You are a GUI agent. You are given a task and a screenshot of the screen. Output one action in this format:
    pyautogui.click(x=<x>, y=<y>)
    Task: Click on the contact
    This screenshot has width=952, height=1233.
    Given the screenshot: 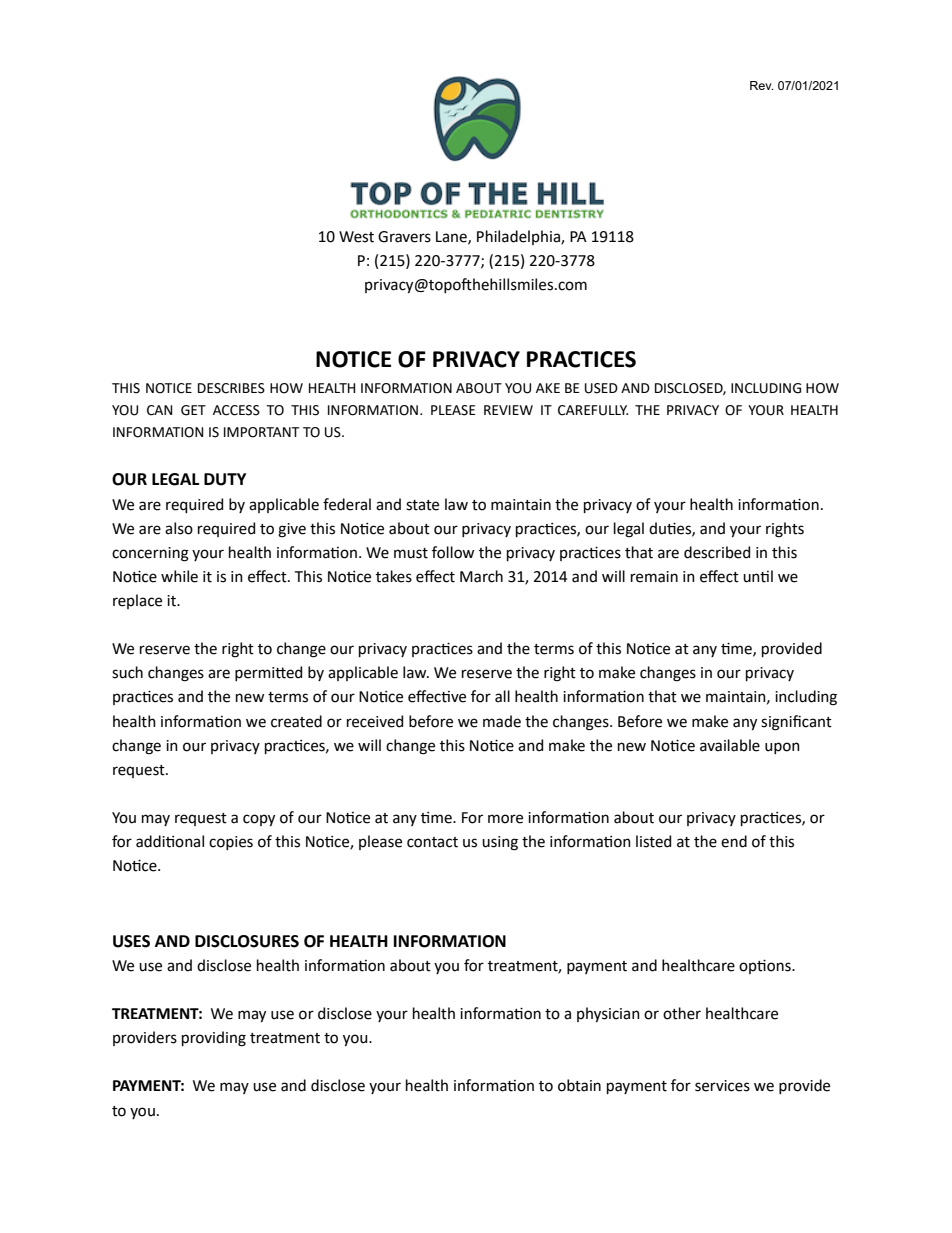 What is the action you would take?
    pyautogui.click(x=432, y=842)
